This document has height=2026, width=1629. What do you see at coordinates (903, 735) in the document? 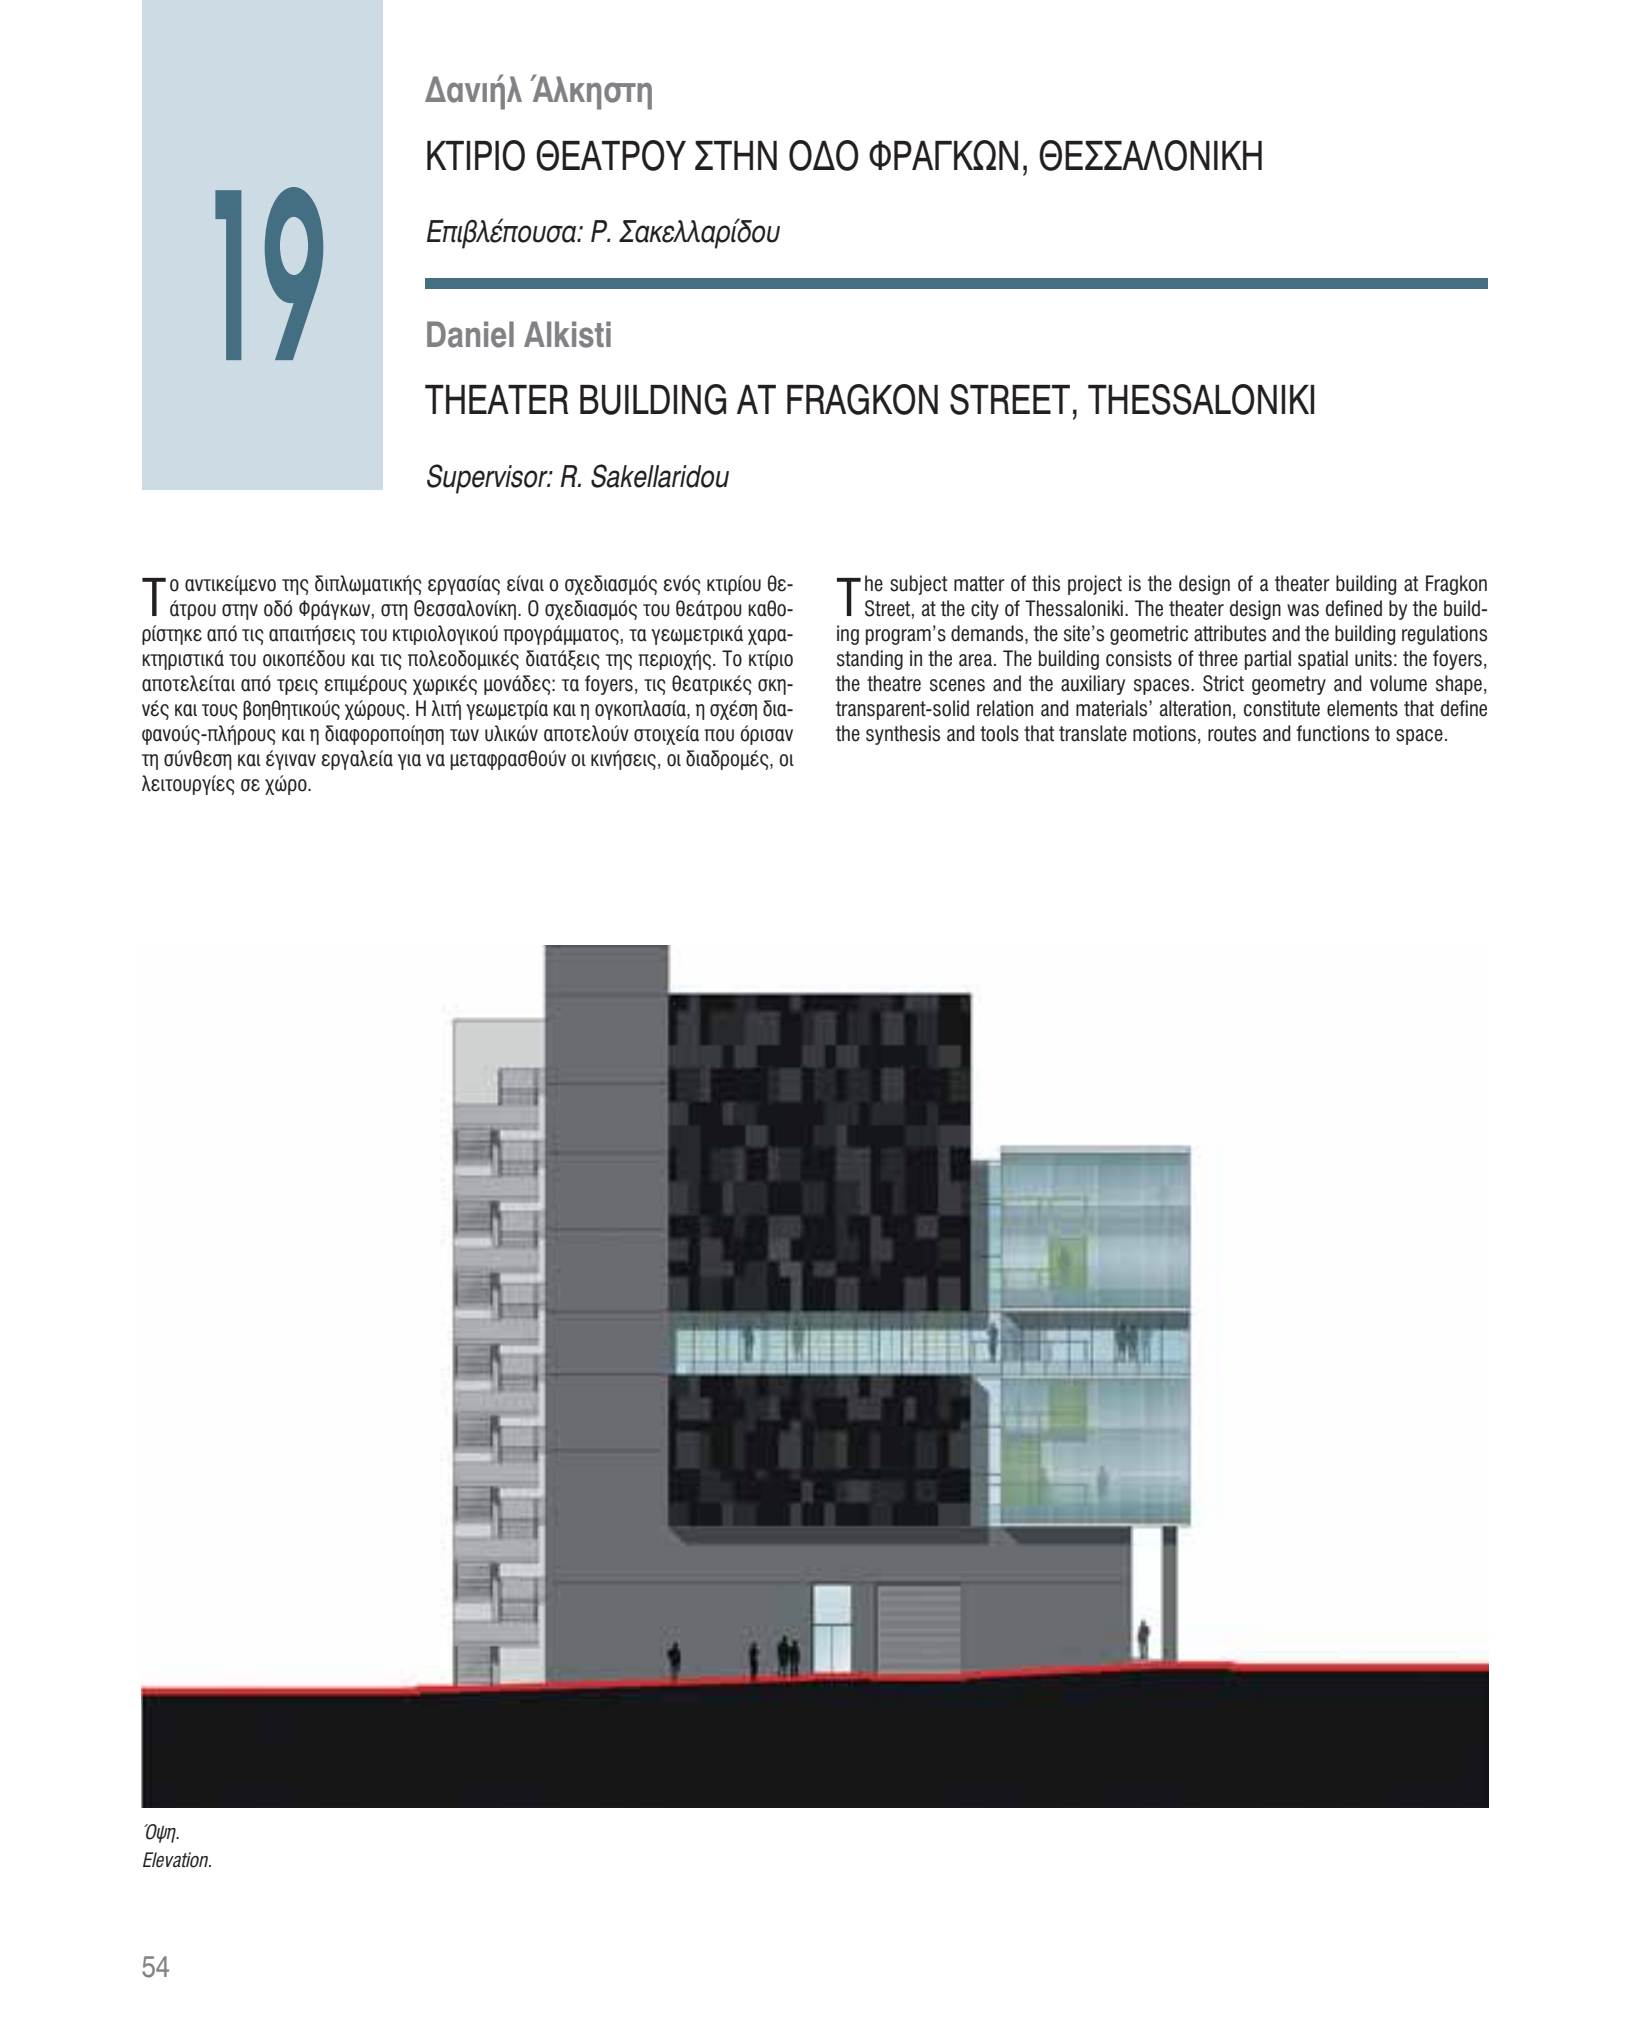
I see `synthesis` at bounding box center [903, 735].
